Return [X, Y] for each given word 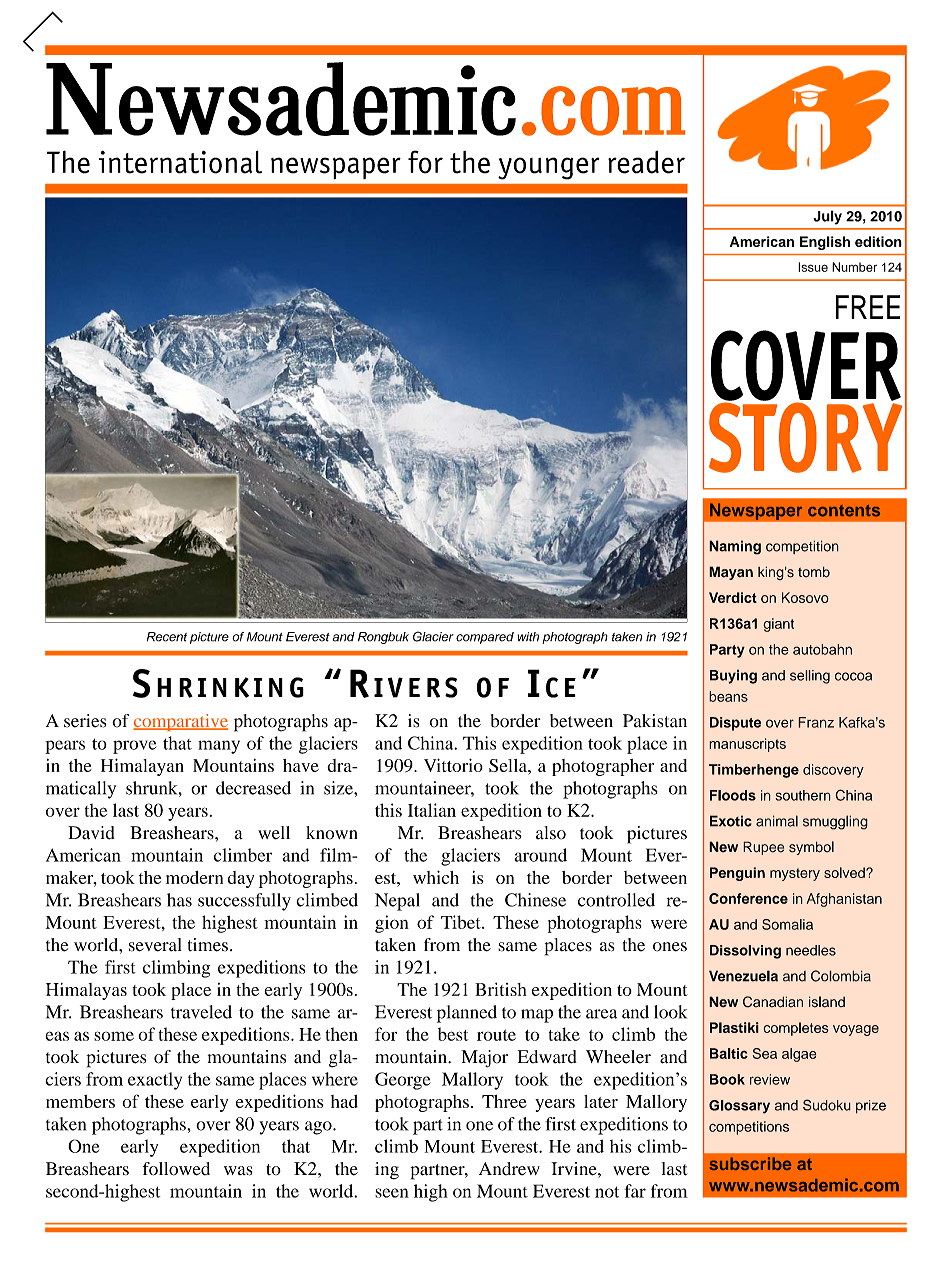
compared [485, 638]
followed [176, 1169]
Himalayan [142, 767]
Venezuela [743, 976]
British [500, 989]
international [180, 162]
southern [803, 795]
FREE [868, 307]
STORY [805, 436]
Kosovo [805, 597]
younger [549, 168]
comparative [180, 722]
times [208, 945]
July [828, 217]
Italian [432, 810]
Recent [167, 637]
